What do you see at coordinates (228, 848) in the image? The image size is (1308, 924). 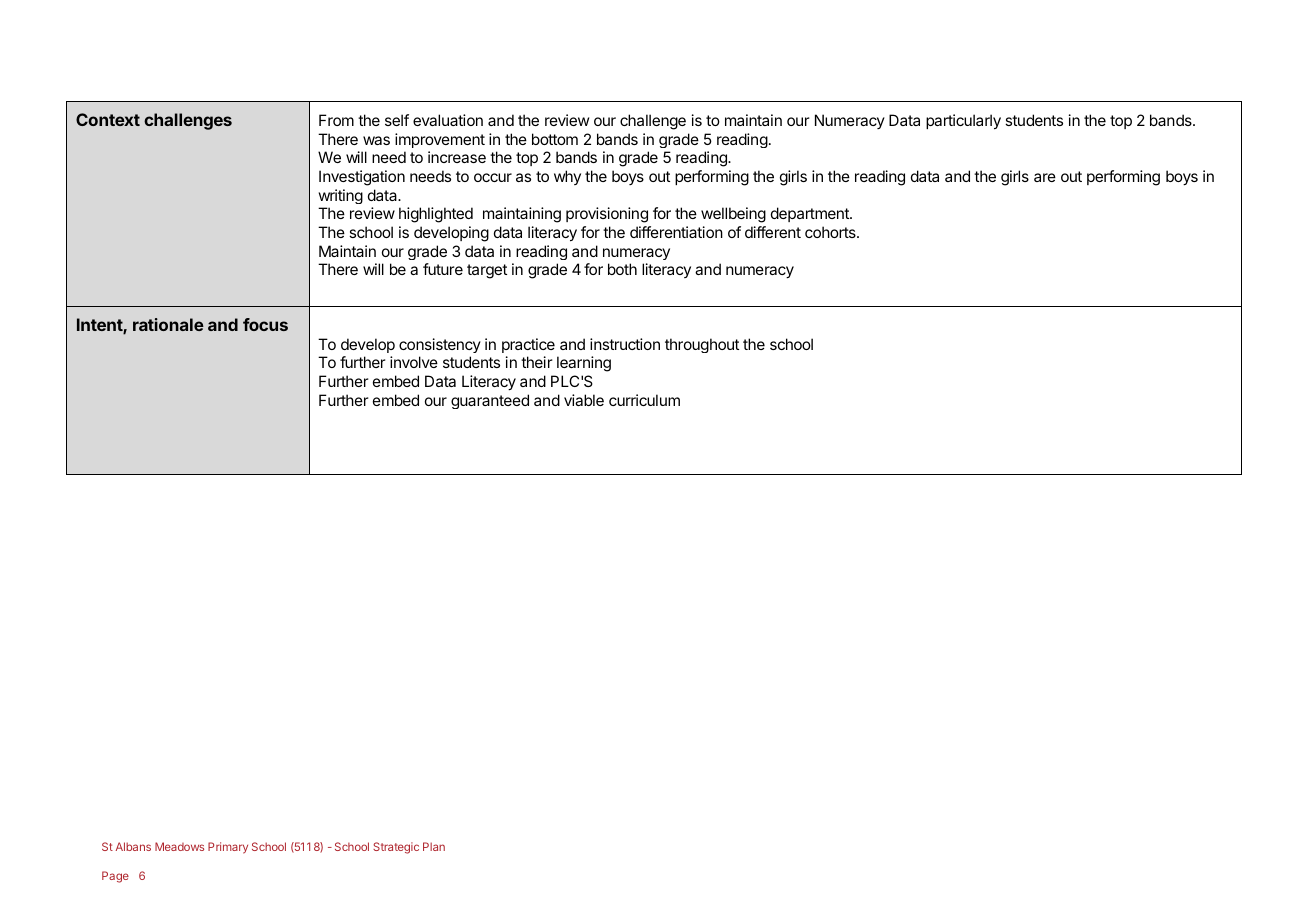 I see `Primary` at bounding box center [228, 848].
